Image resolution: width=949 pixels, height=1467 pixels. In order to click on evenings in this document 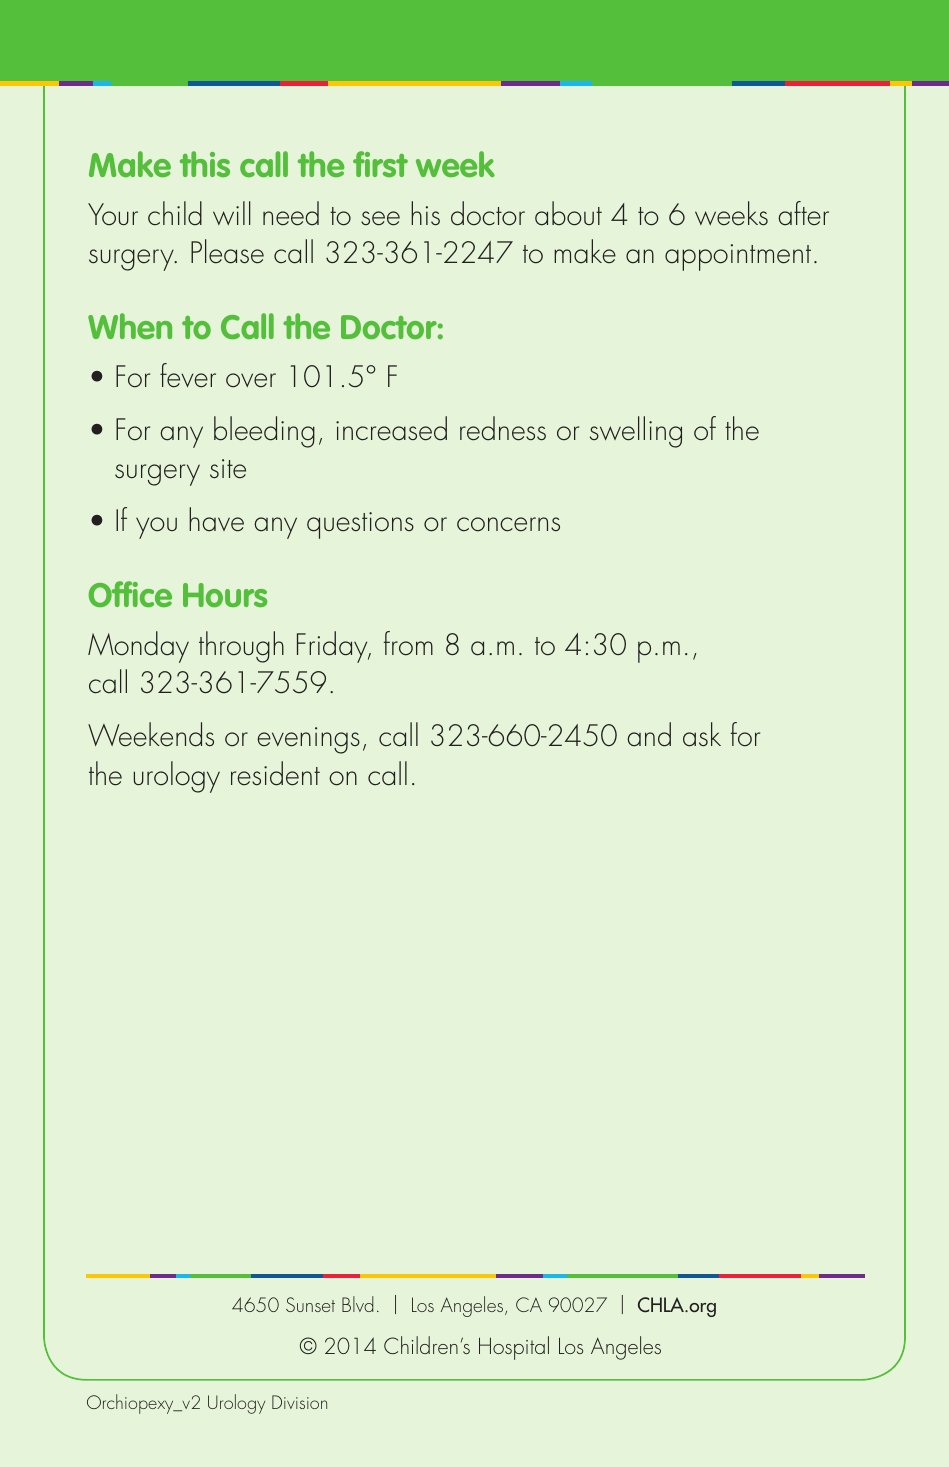, I will do `click(308, 740)`.
